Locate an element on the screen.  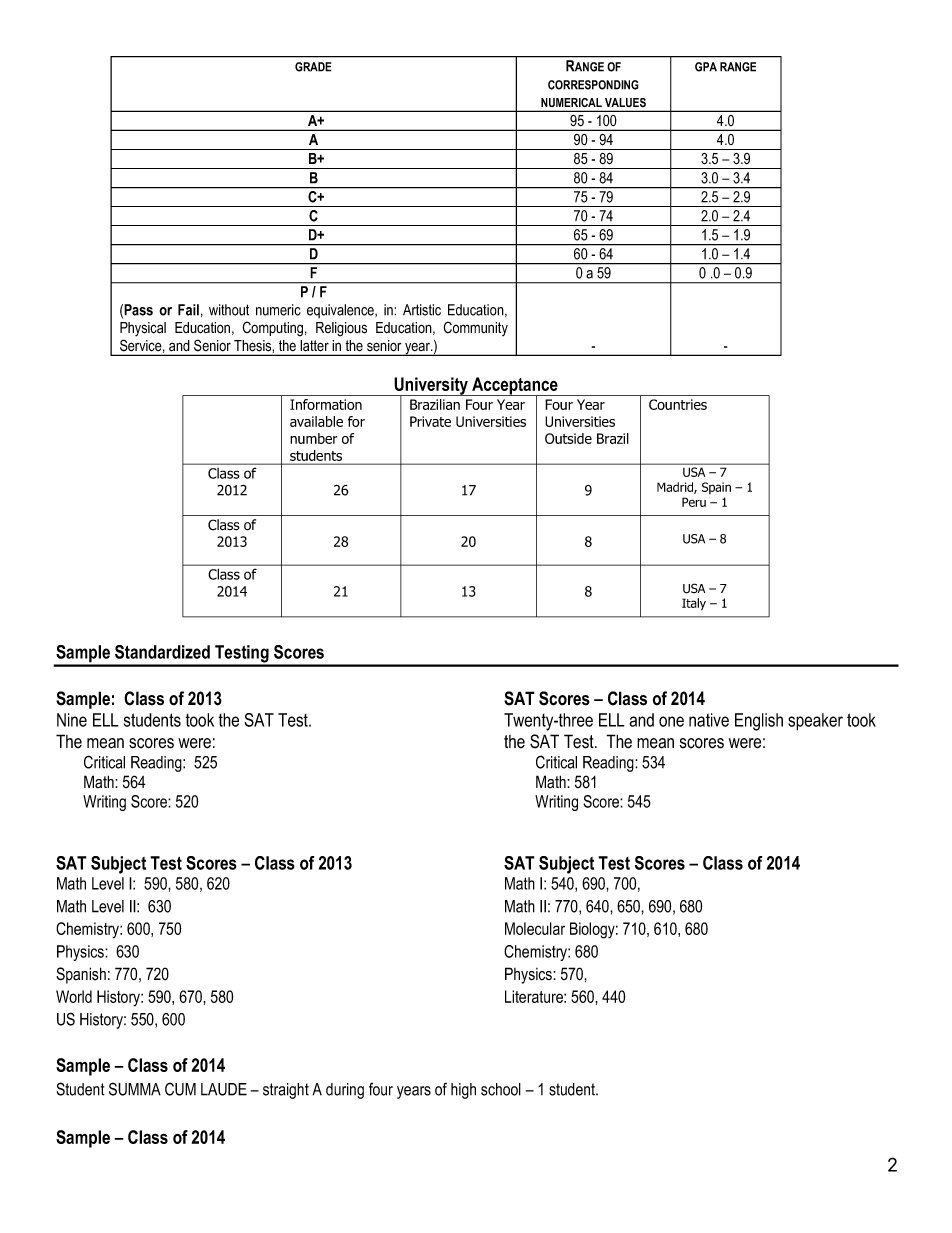
native is located at coordinates (709, 720).
